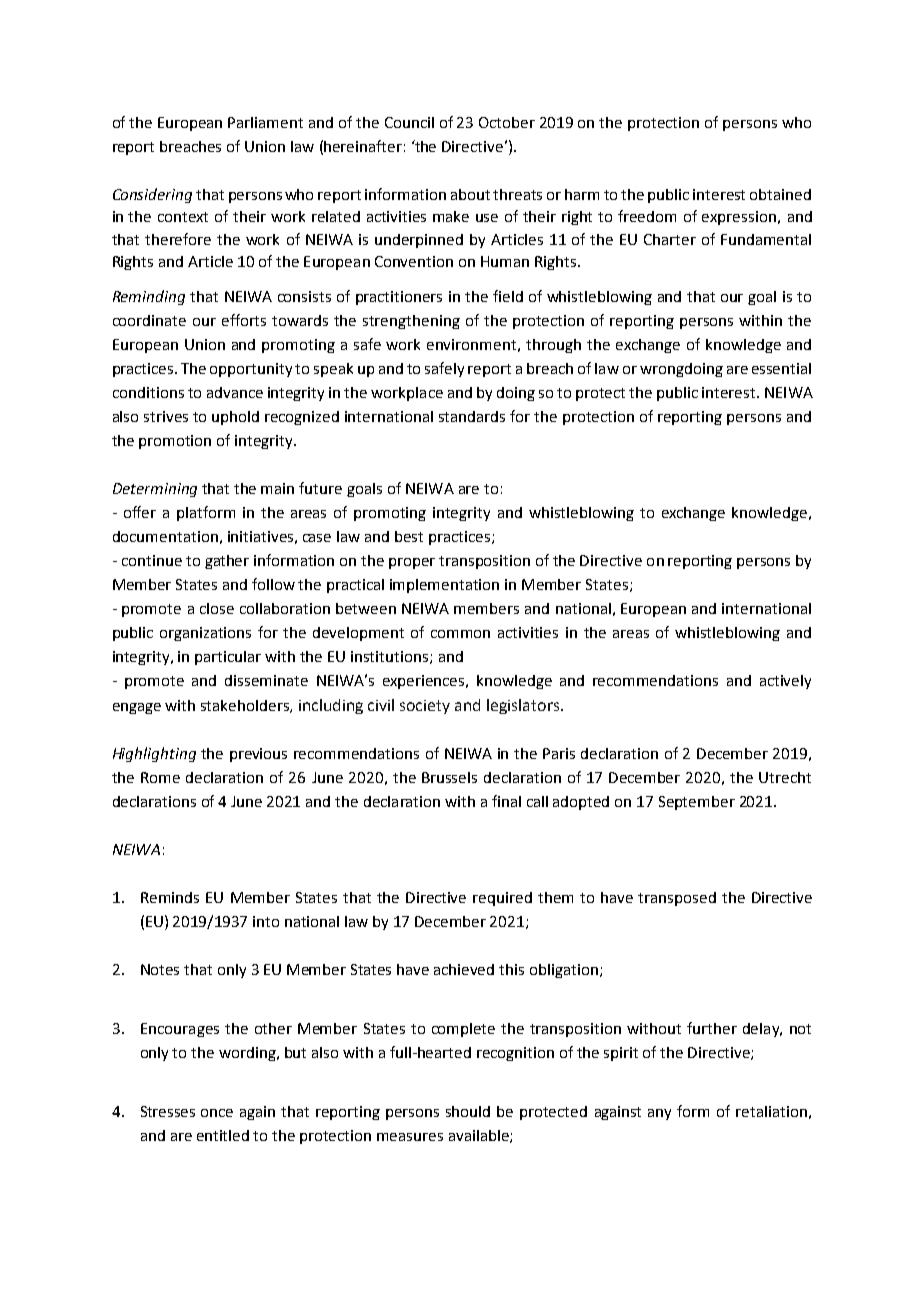 Image resolution: width=924 pixels, height=1308 pixels. Describe the element at coordinates (470, 194) in the document. I see `about` at that location.
